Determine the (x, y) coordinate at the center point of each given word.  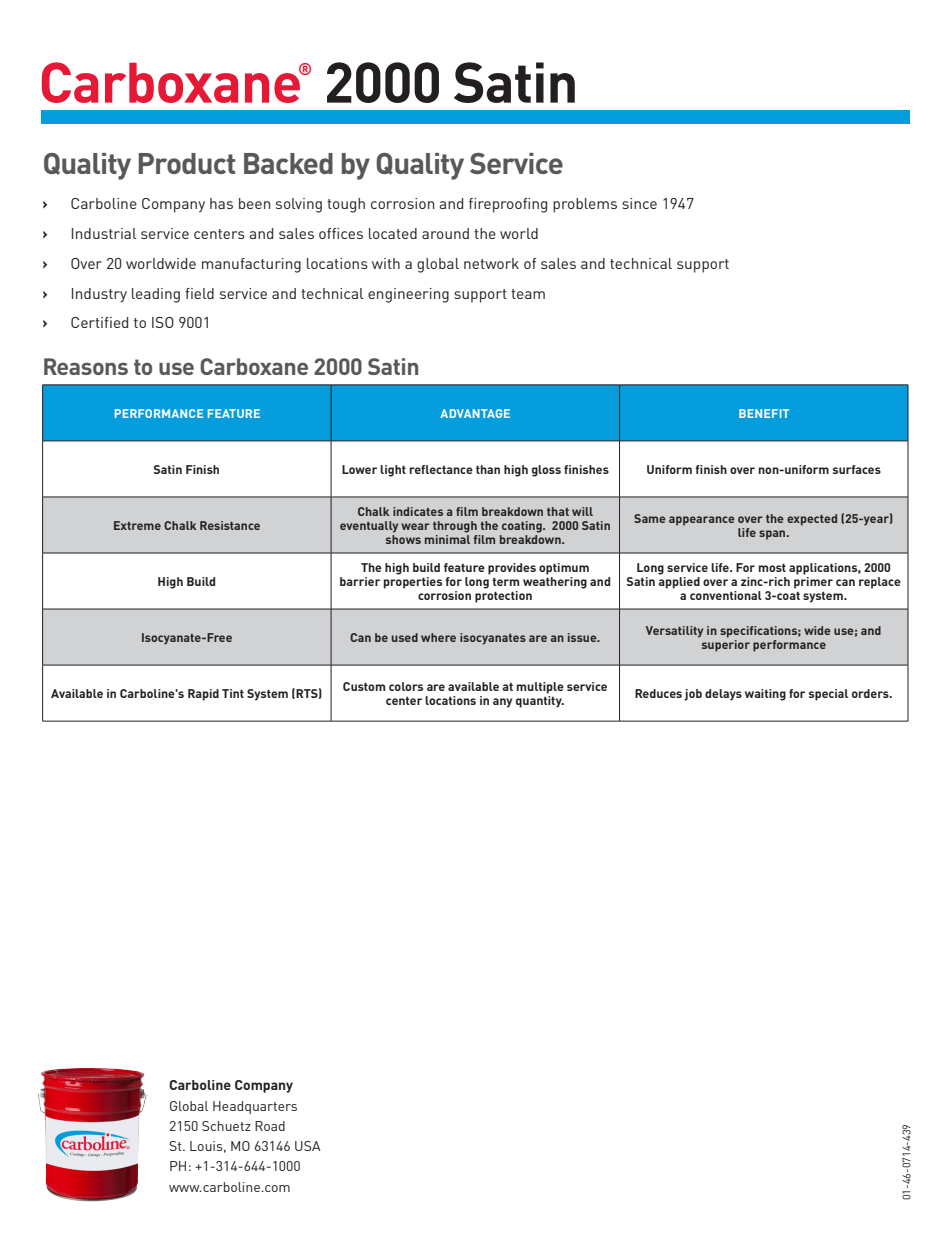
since (639, 203)
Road (270, 1126)
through (455, 527)
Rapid (203, 695)
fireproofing (508, 205)
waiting (765, 695)
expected (812, 520)
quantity (540, 700)
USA (308, 1146)
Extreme (137, 525)
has (221, 203)
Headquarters (255, 1107)
